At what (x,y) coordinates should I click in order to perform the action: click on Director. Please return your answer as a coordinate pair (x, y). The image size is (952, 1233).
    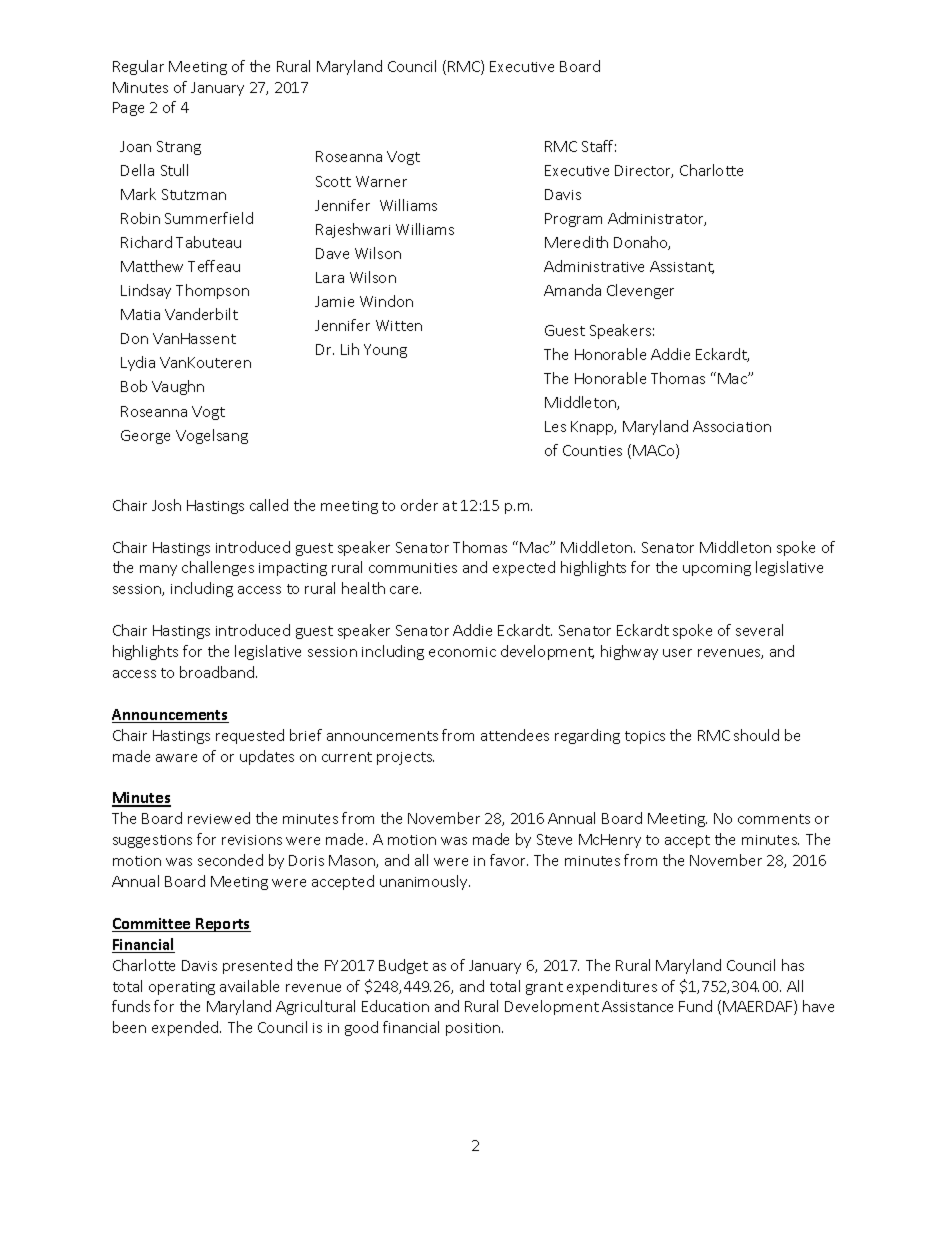
    Looking at the image, I should click on (644, 171).
